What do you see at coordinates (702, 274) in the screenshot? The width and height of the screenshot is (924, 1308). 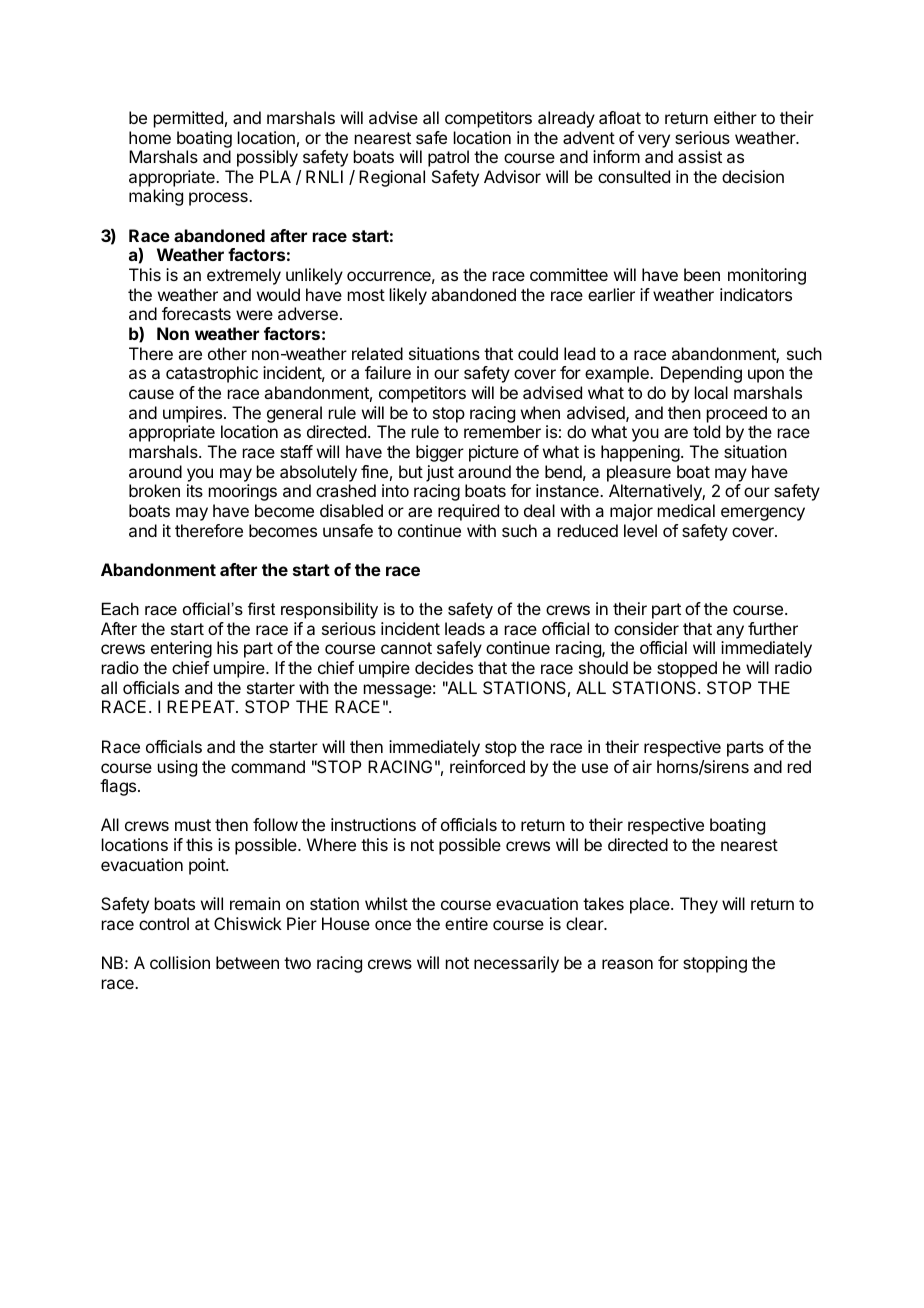 I see `been` at bounding box center [702, 274].
